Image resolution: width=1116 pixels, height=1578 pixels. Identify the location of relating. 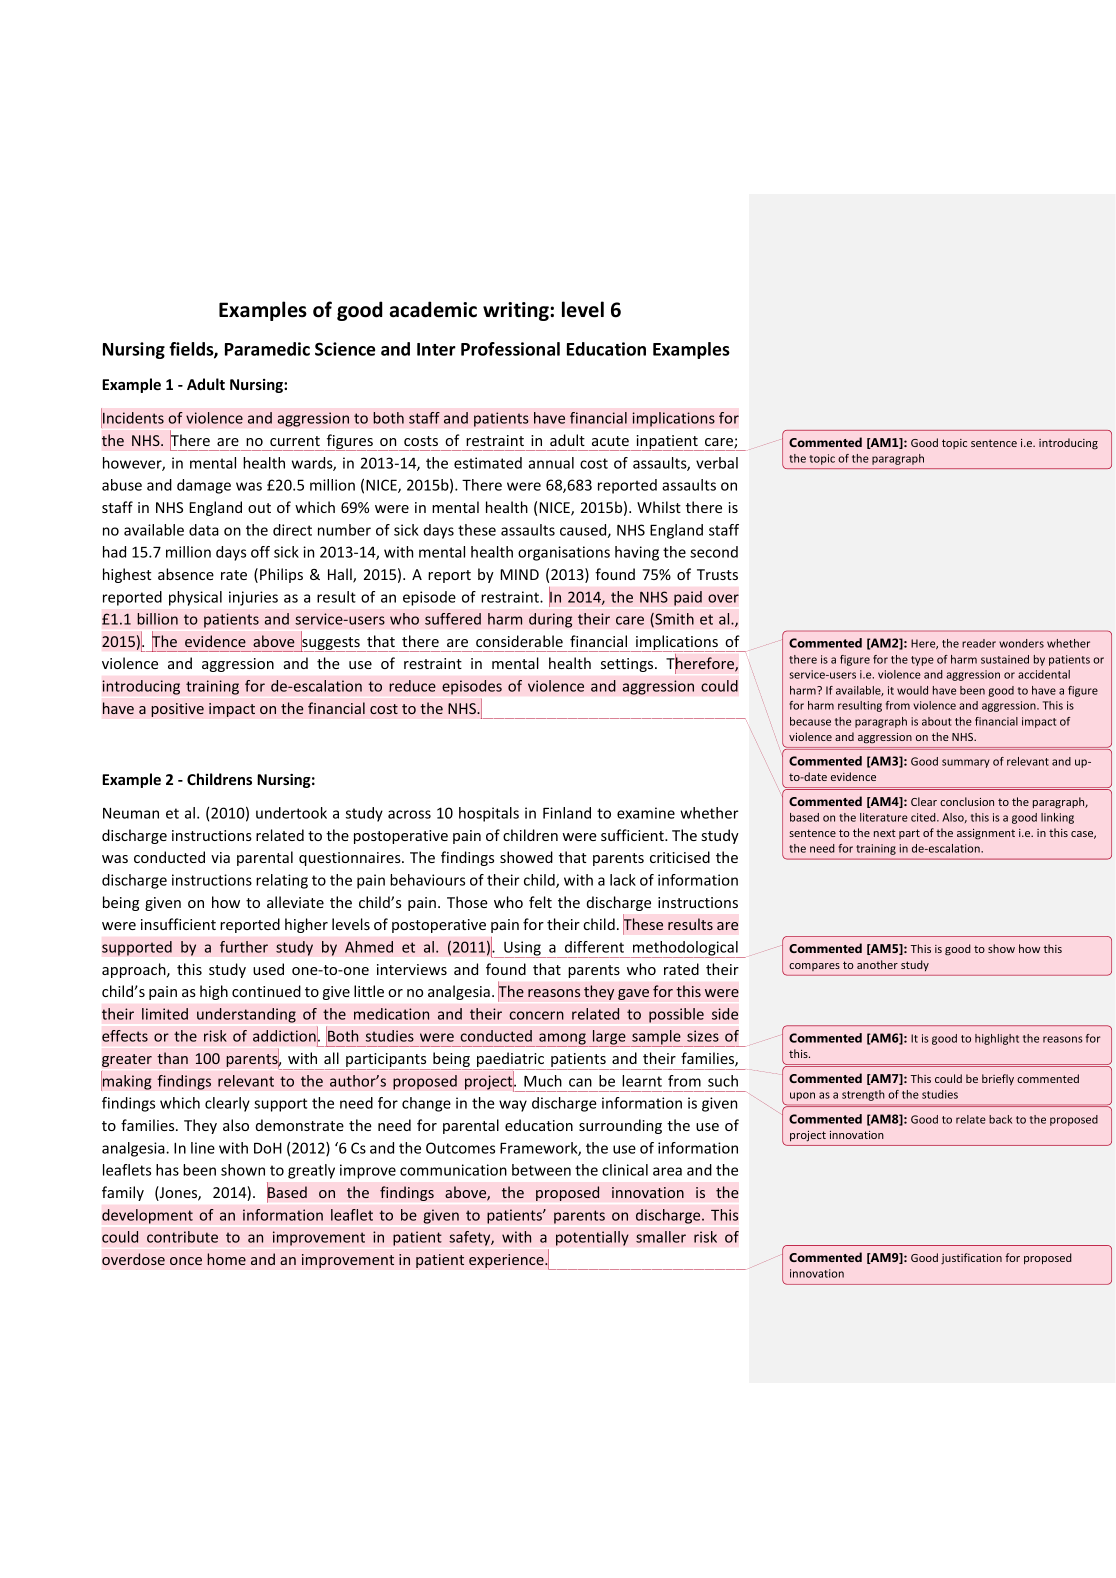
(282, 881).
